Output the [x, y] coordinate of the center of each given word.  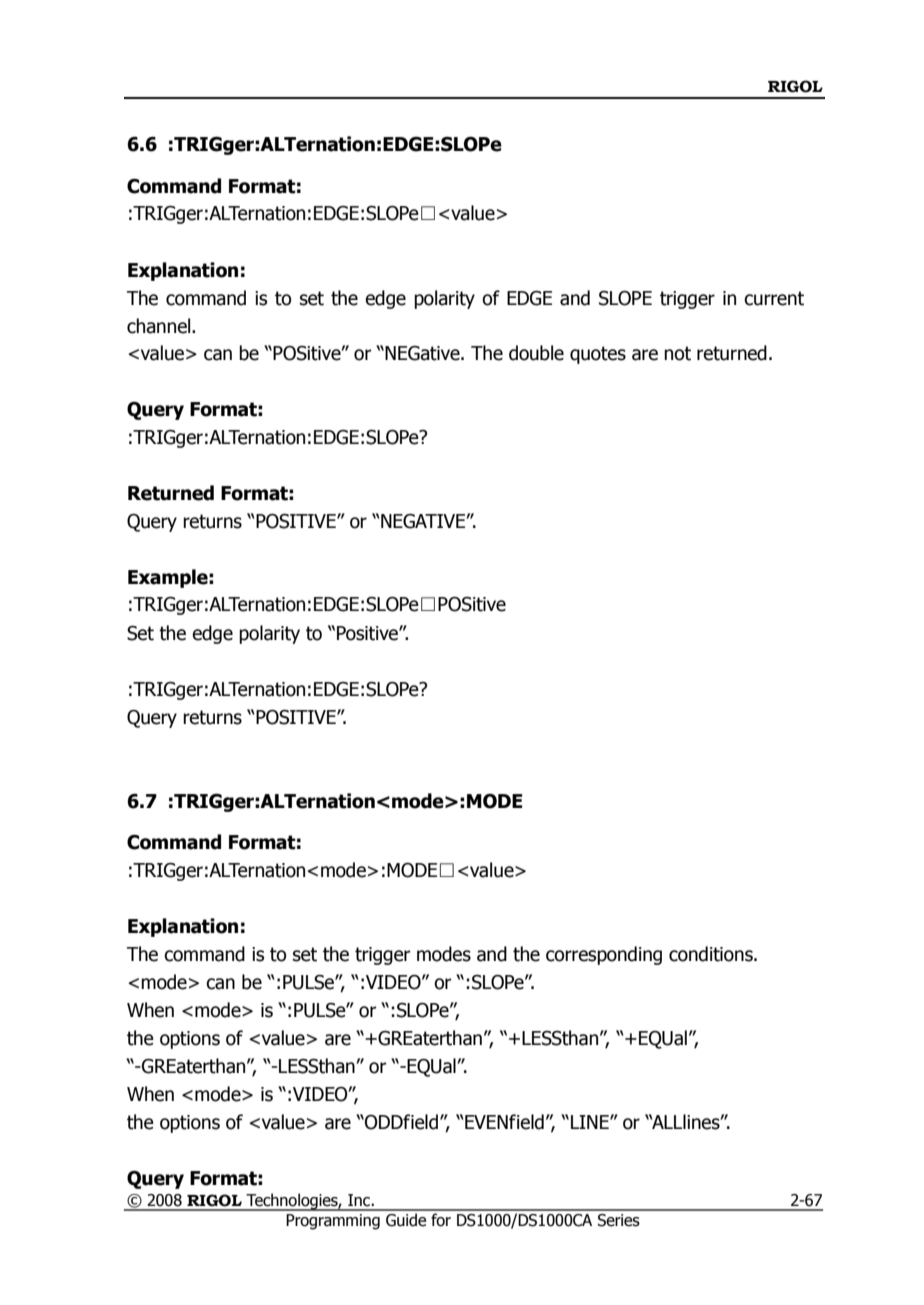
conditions [712, 954]
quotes [598, 355]
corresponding [604, 955]
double [536, 353]
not [677, 353]
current [774, 298]
